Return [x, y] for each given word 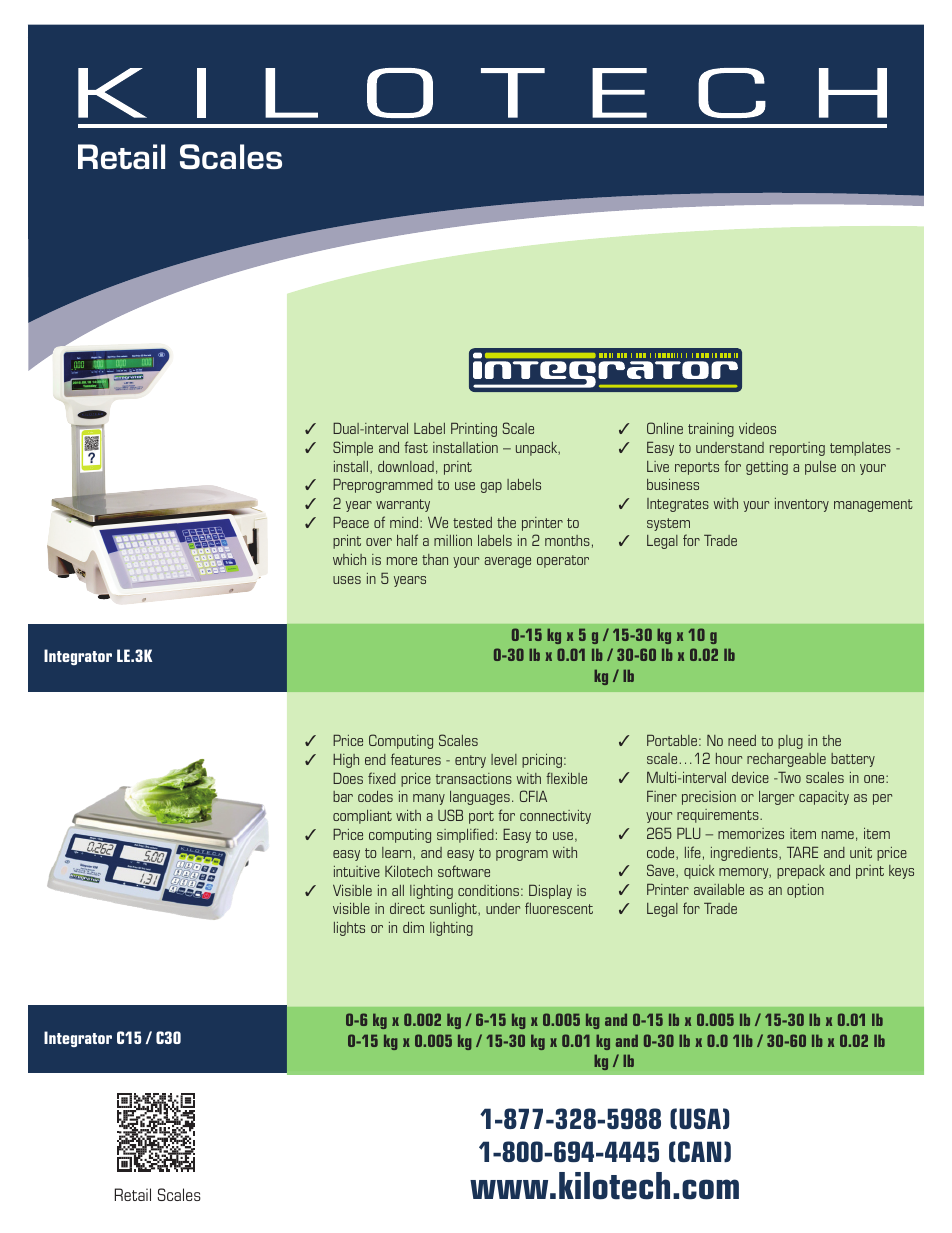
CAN [699, 1151]
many [429, 799]
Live [658, 466]
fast [416, 447]
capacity [824, 798]
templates [860, 449]
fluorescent [559, 908]
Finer [662, 796]
